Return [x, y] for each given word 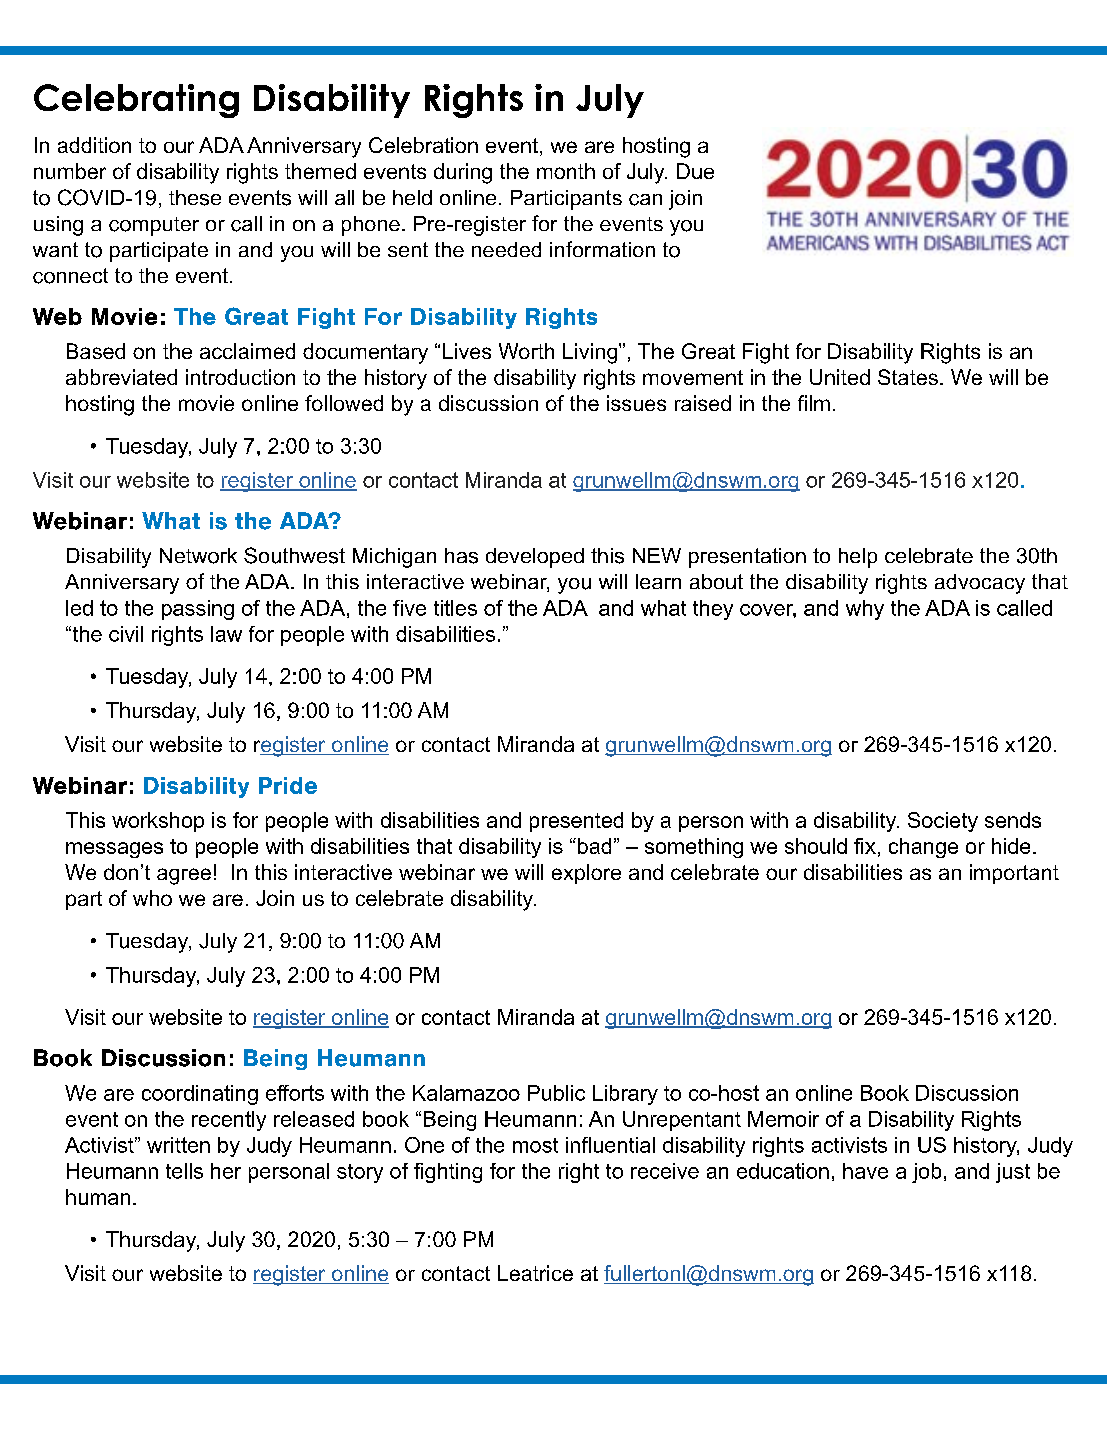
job [926, 1173]
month [566, 171]
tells [184, 1171]
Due [695, 171]
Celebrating [136, 101]
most [535, 1145]
